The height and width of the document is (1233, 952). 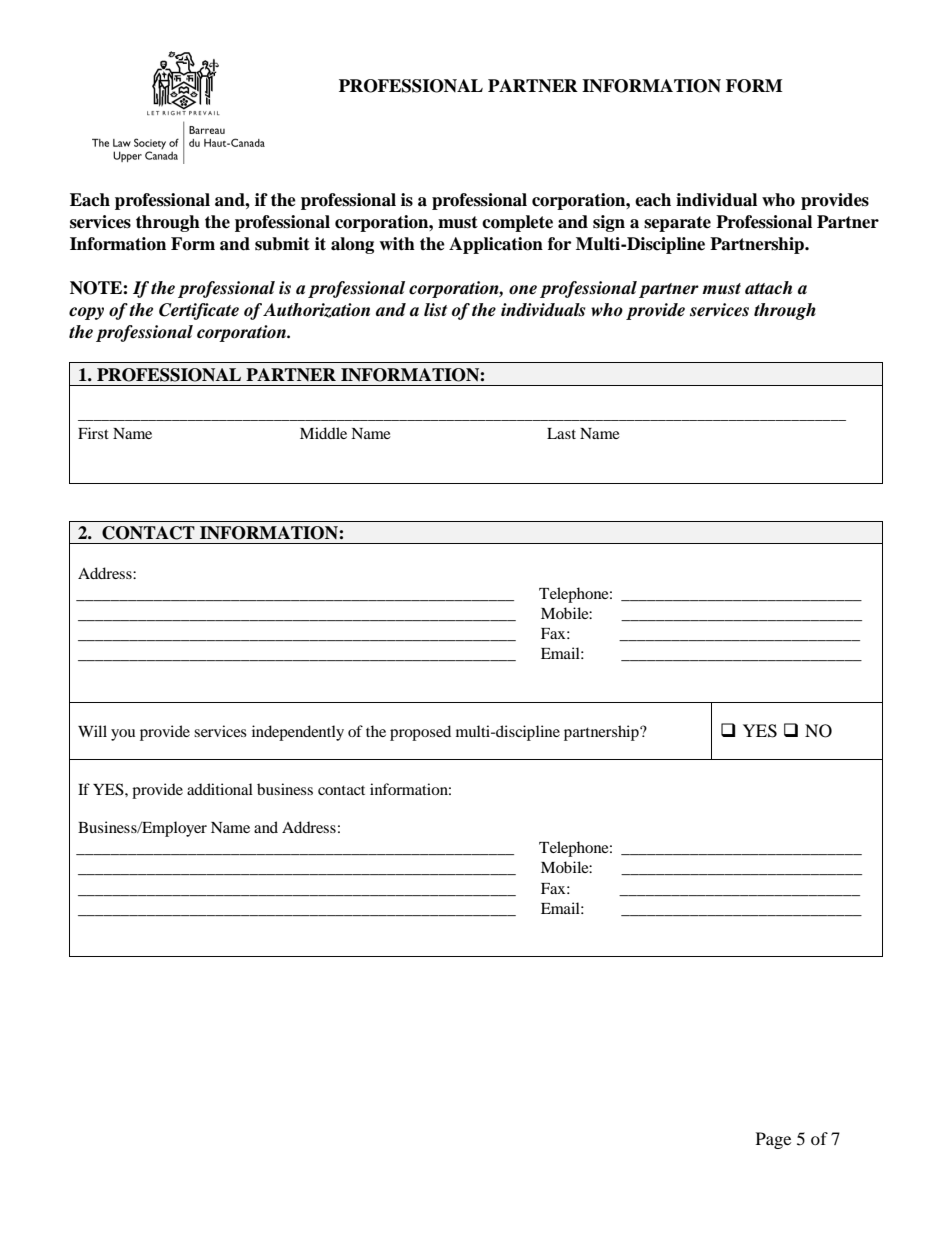 I want to click on Last, so click(x=561, y=433).
